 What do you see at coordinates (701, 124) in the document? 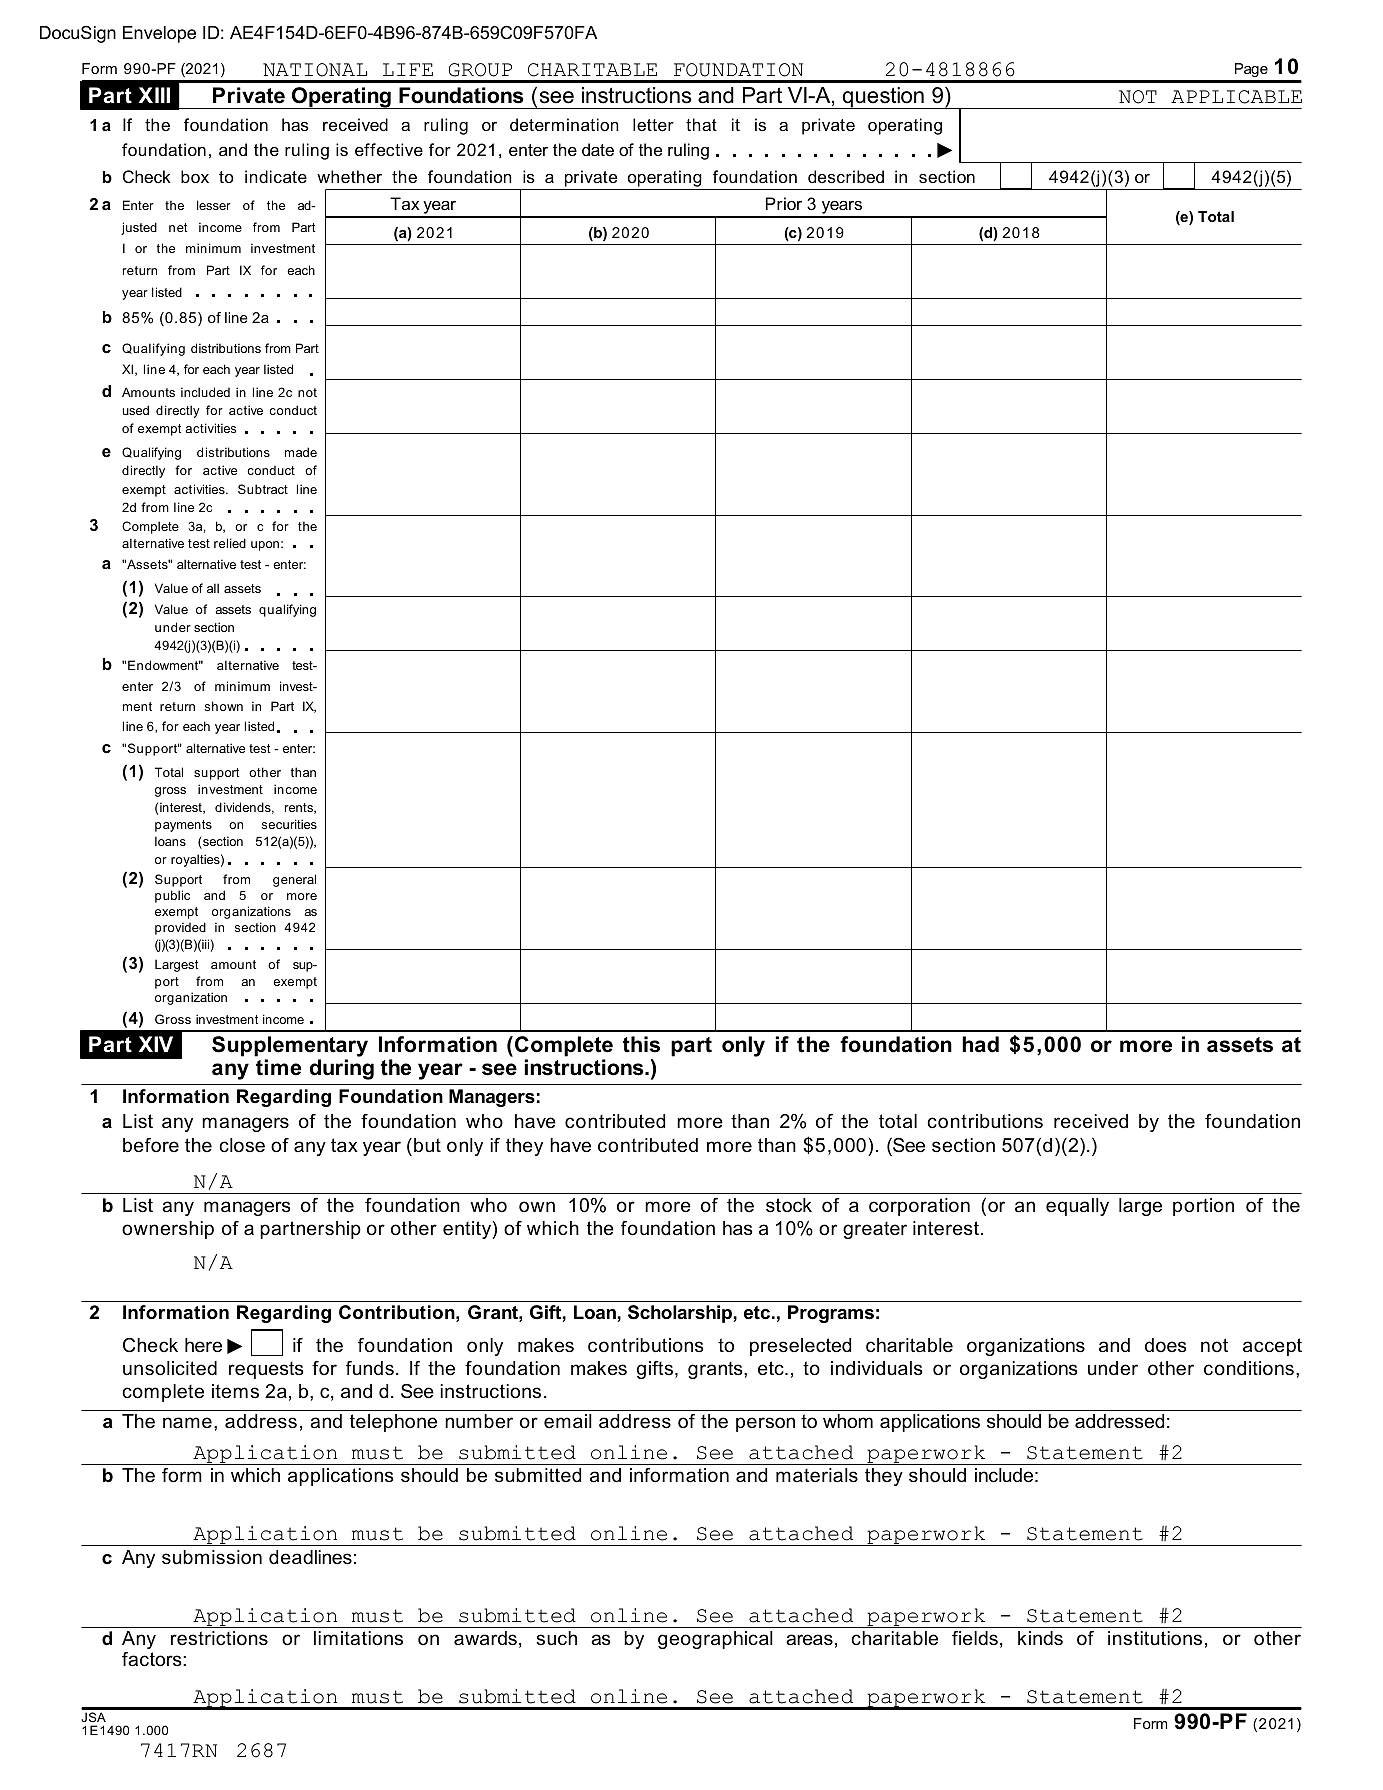
I see `that` at bounding box center [701, 124].
